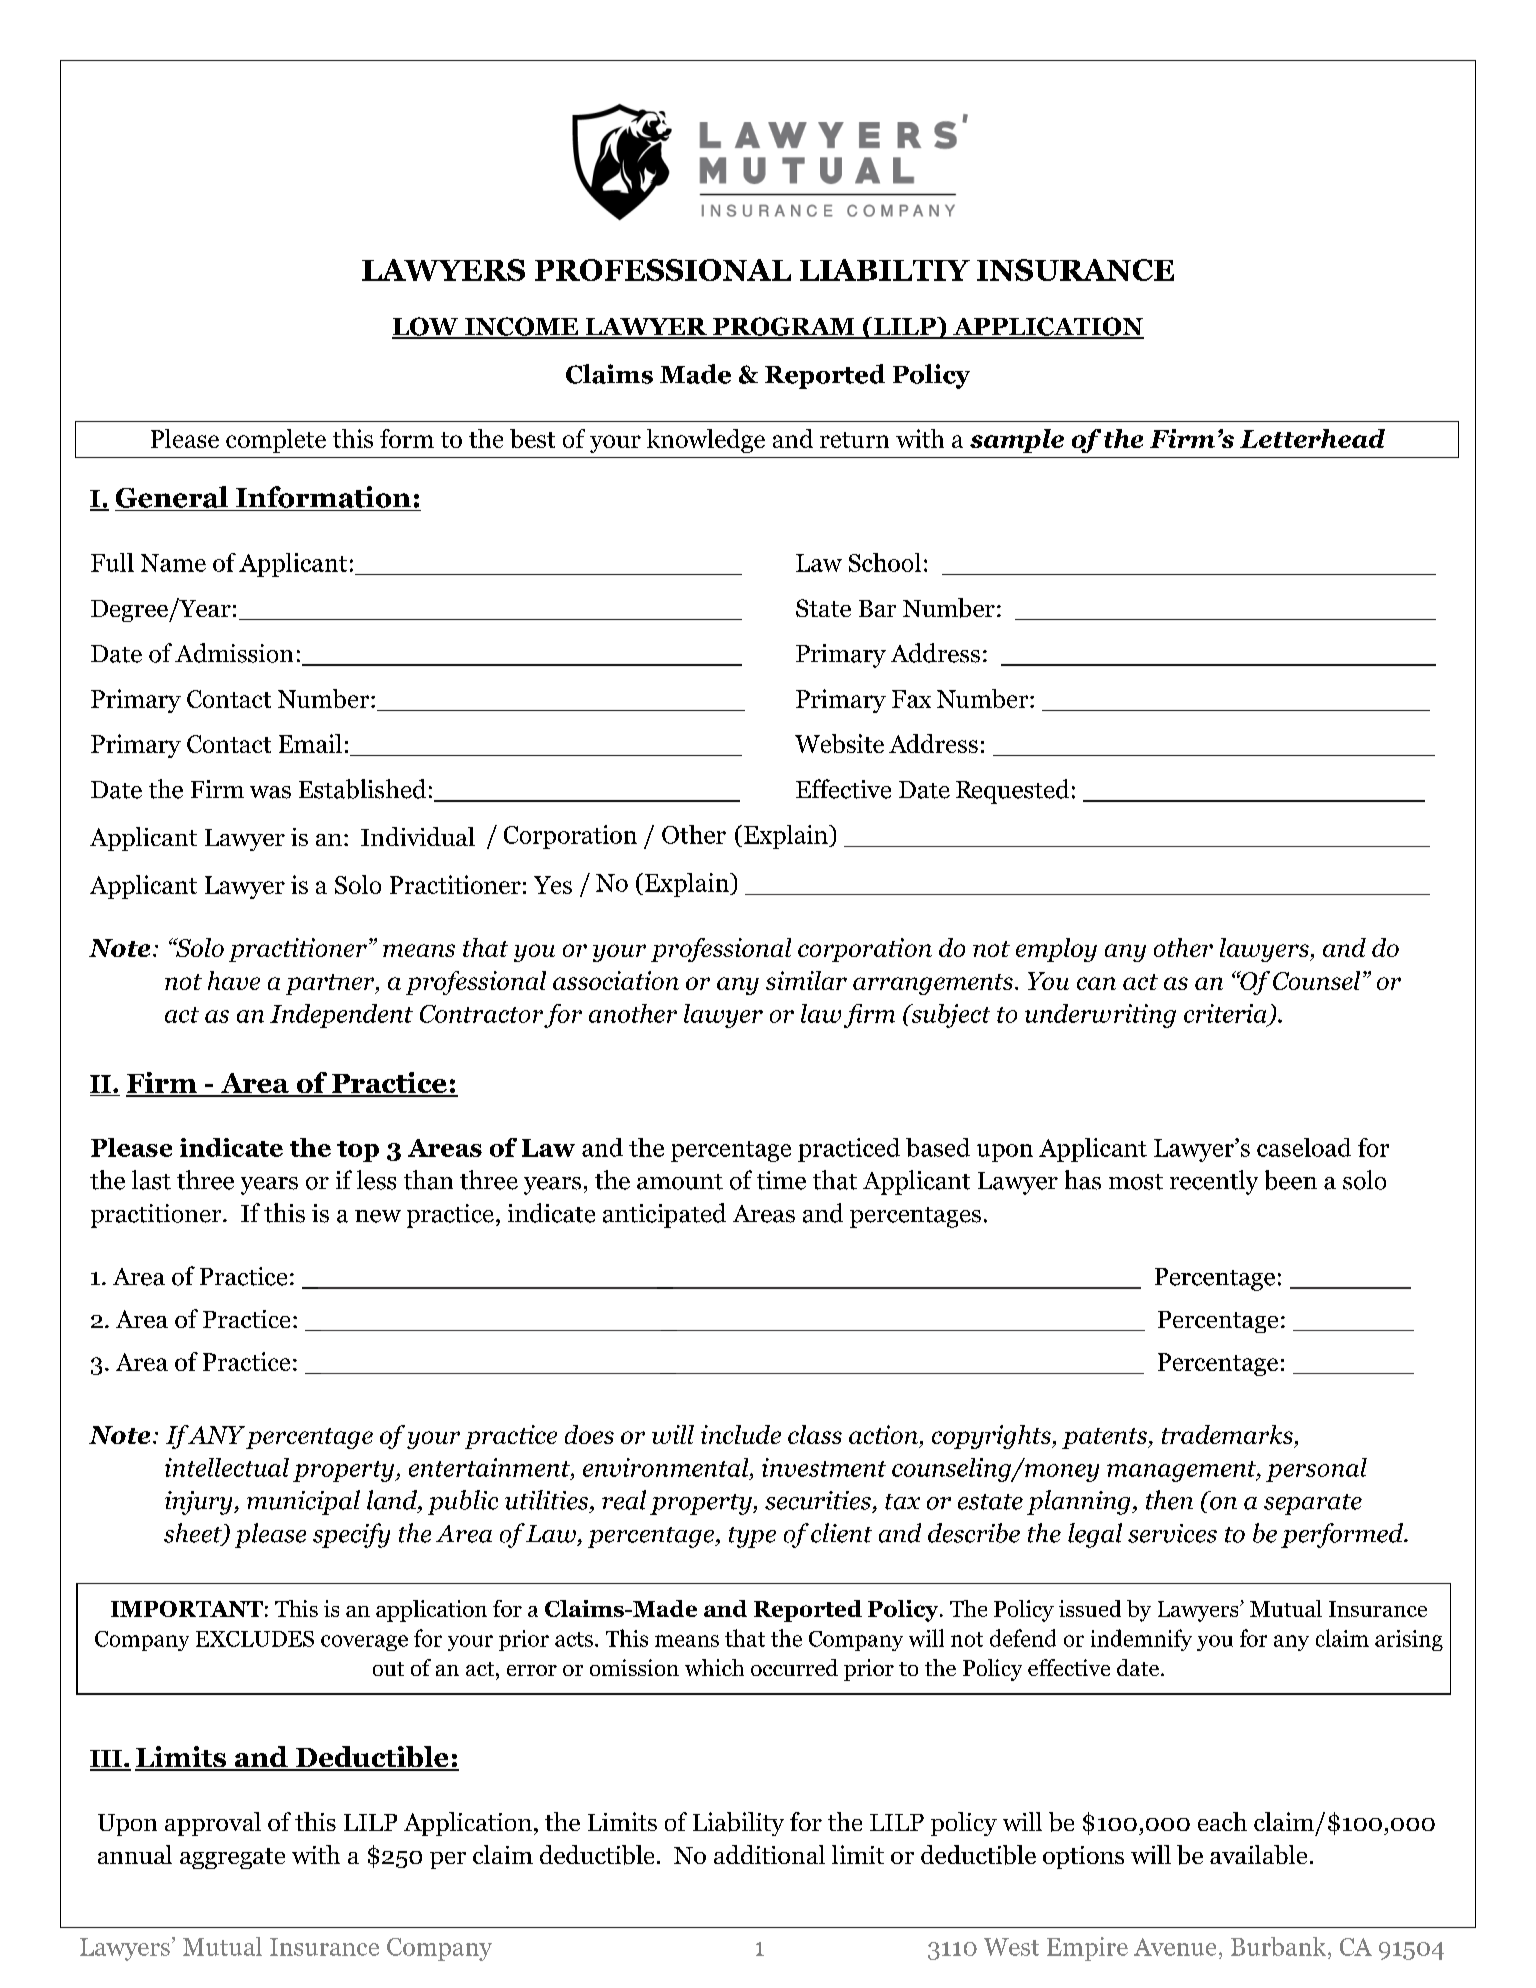 The width and height of the document is (1536, 1988). Describe the element at coordinates (769, 1854) in the document. I see `additional` at that location.
